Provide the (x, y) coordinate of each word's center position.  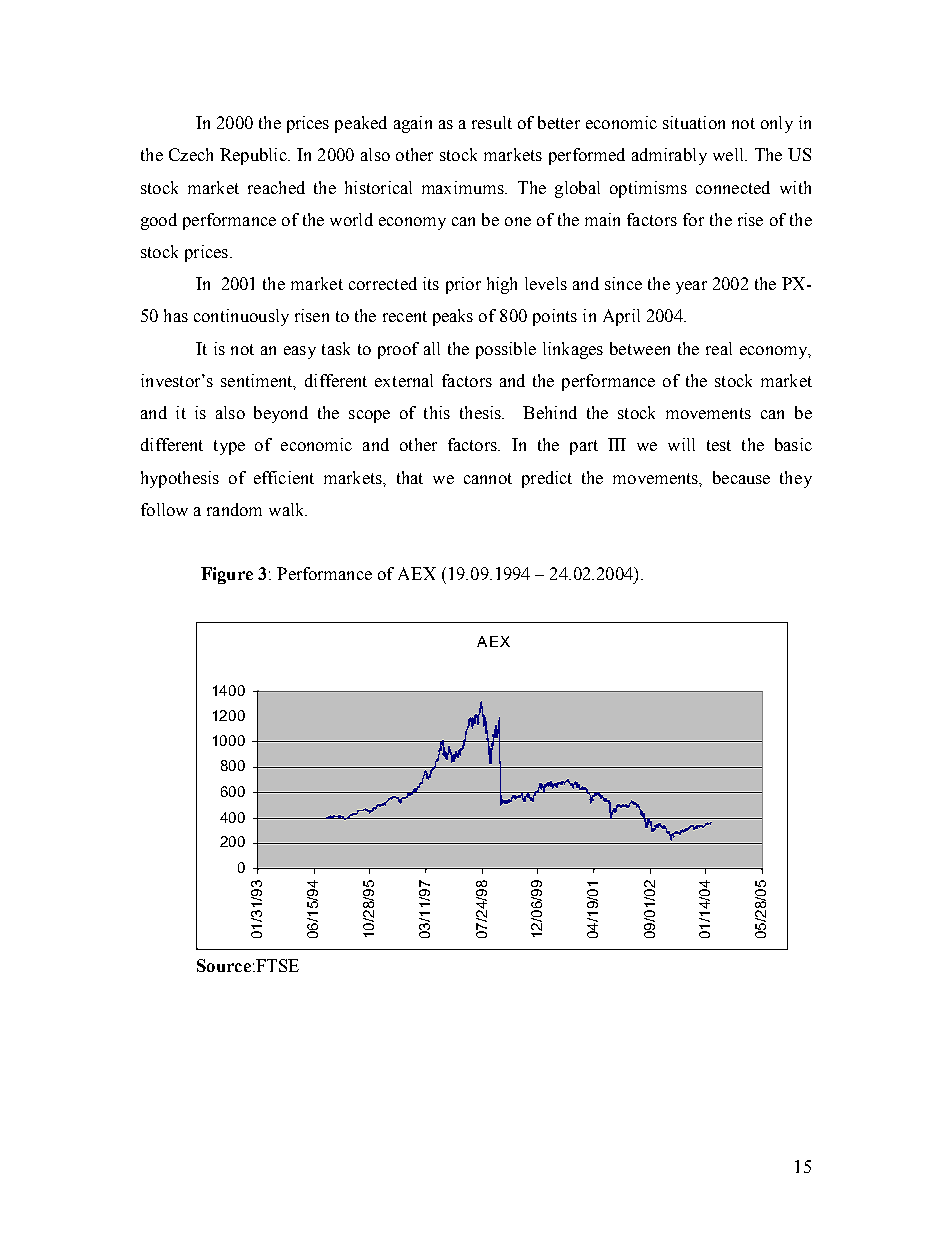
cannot (488, 478)
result (492, 122)
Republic (254, 156)
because (741, 477)
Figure (227, 575)
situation (694, 122)
